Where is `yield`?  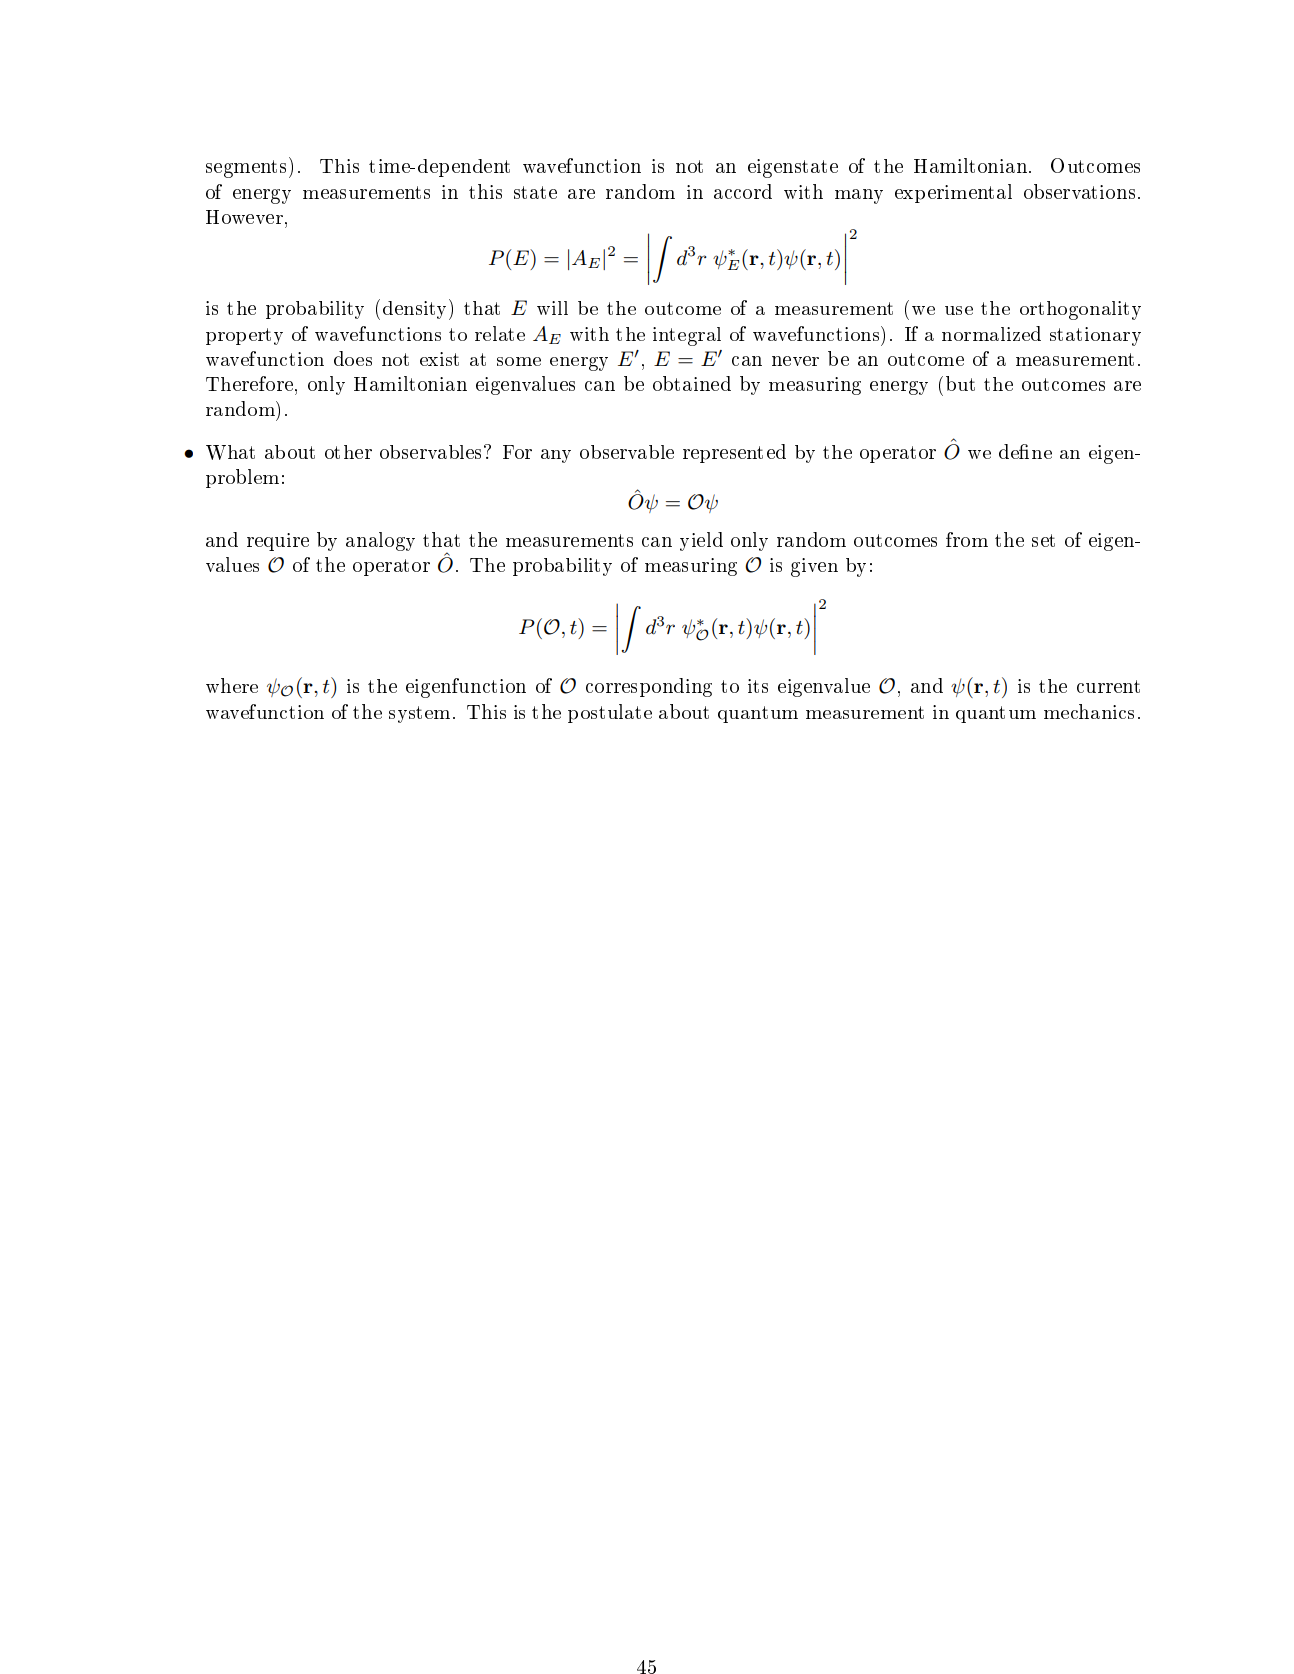
yield is located at coordinates (701, 541).
